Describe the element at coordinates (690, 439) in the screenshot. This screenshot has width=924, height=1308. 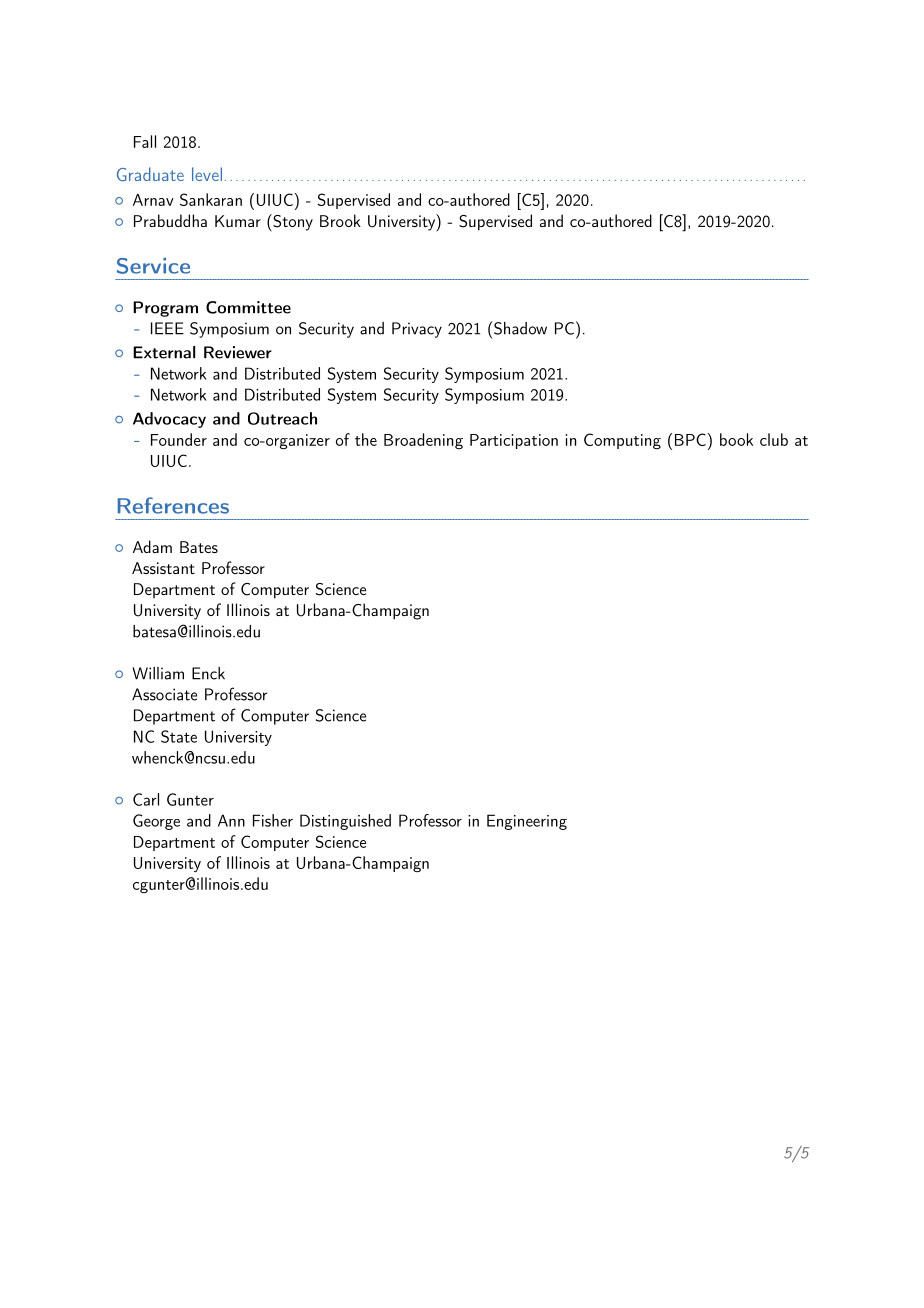
I see `BPC` at that location.
